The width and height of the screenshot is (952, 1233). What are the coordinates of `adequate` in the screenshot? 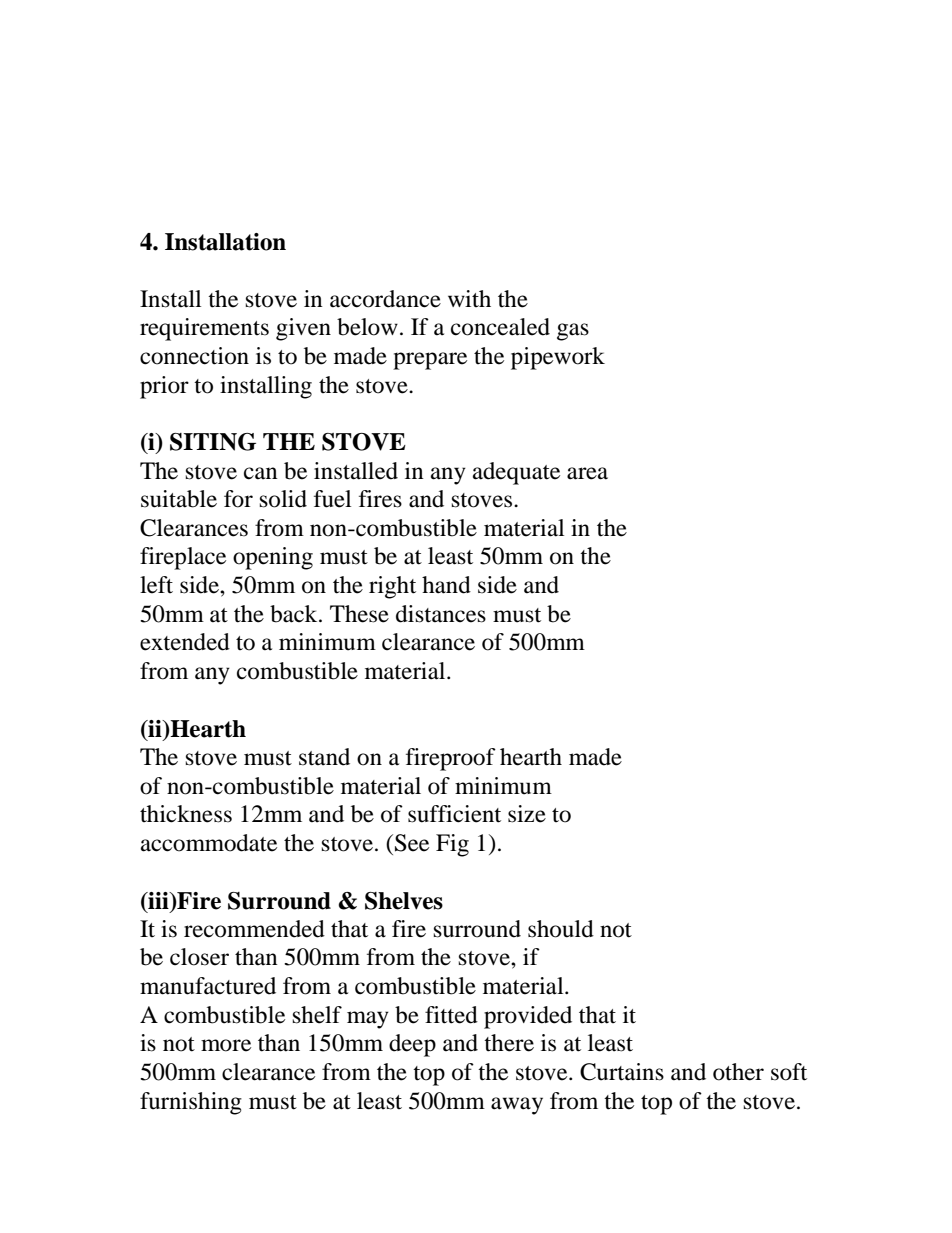 It's located at (516, 473).
